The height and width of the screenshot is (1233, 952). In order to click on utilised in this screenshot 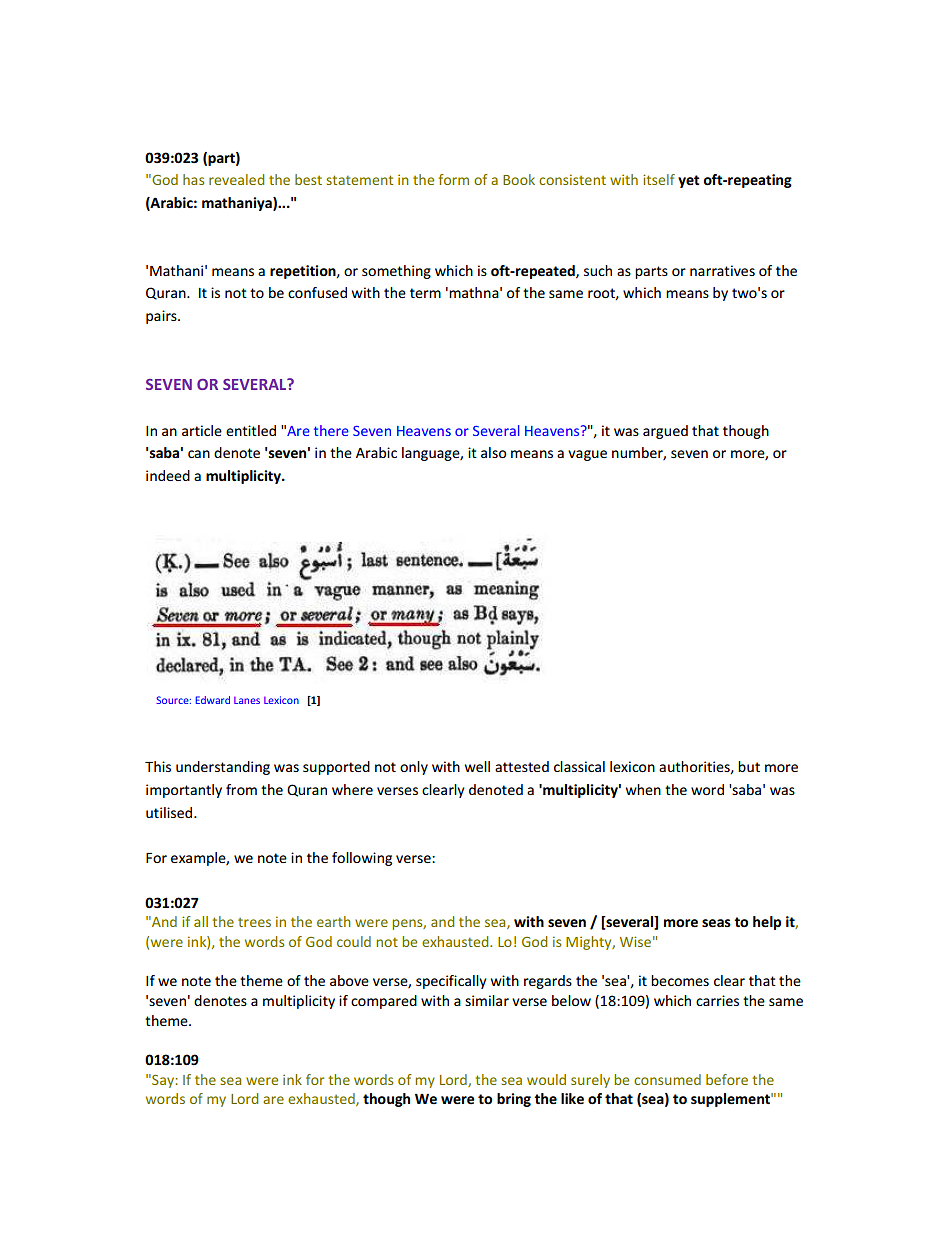, I will do `click(170, 812)`.
